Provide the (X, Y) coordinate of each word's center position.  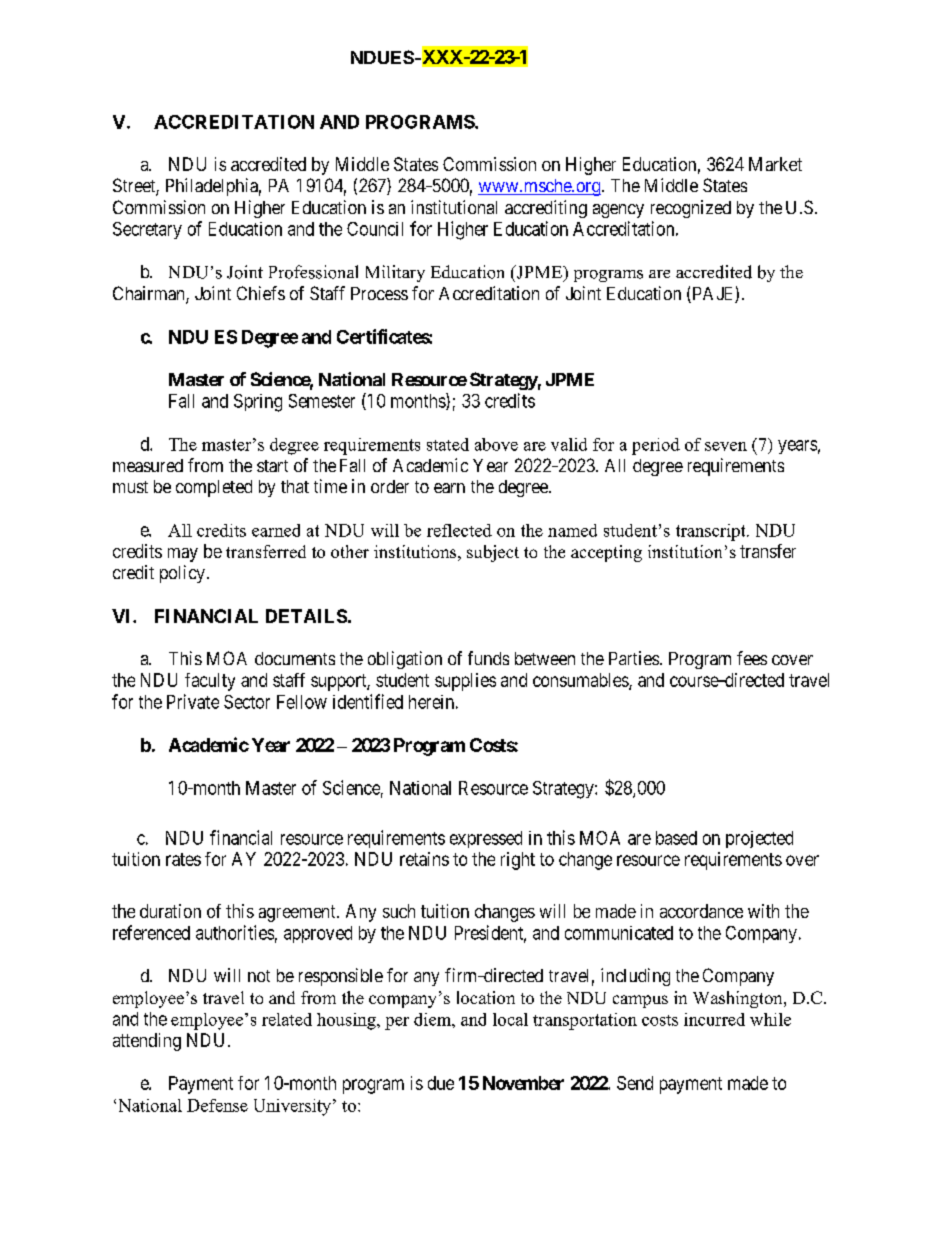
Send (635, 1083)
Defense (217, 1105)
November (523, 1083)
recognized (691, 209)
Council (375, 229)
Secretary (147, 230)
